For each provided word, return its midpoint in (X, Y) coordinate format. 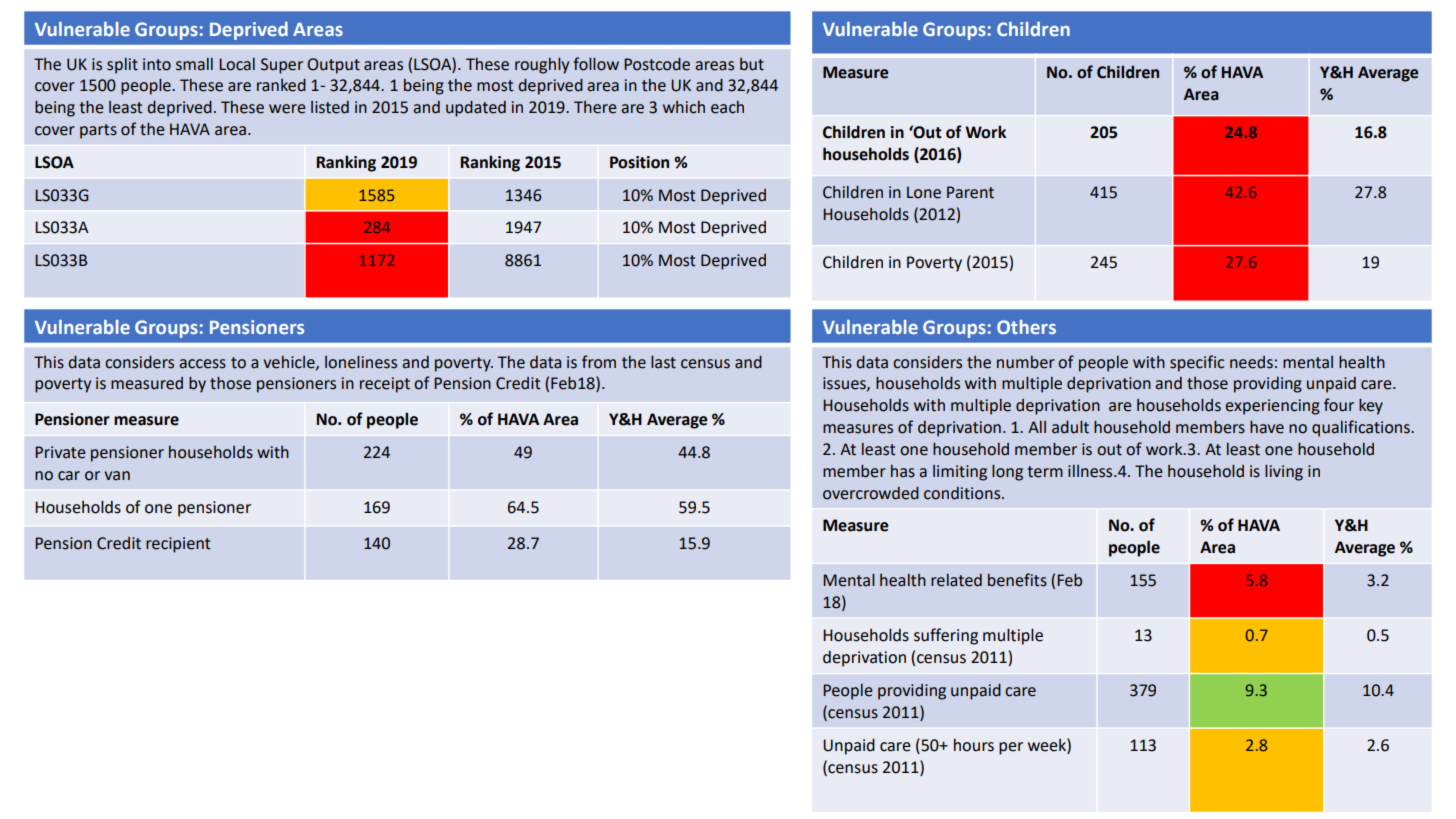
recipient (178, 545)
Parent (970, 192)
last (663, 362)
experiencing (1272, 407)
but (752, 64)
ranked (281, 85)
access (202, 364)
